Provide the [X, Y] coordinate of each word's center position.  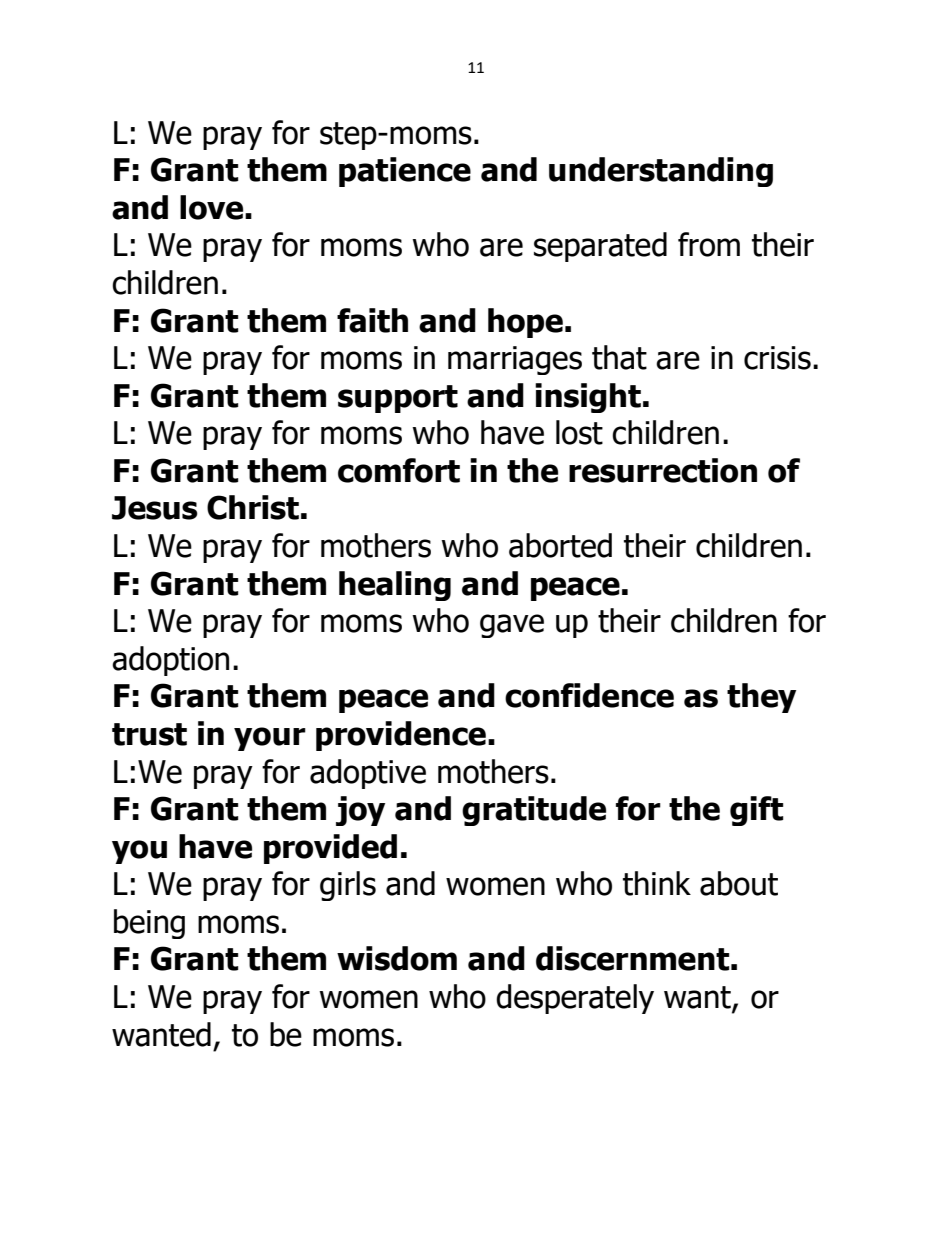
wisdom [397, 958]
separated [600, 247]
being [149, 924]
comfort [399, 470]
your [270, 739]
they [761, 698]
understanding [661, 172]
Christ [253, 507]
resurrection [663, 470]
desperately [575, 999]
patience [405, 172]
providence [401, 736]
